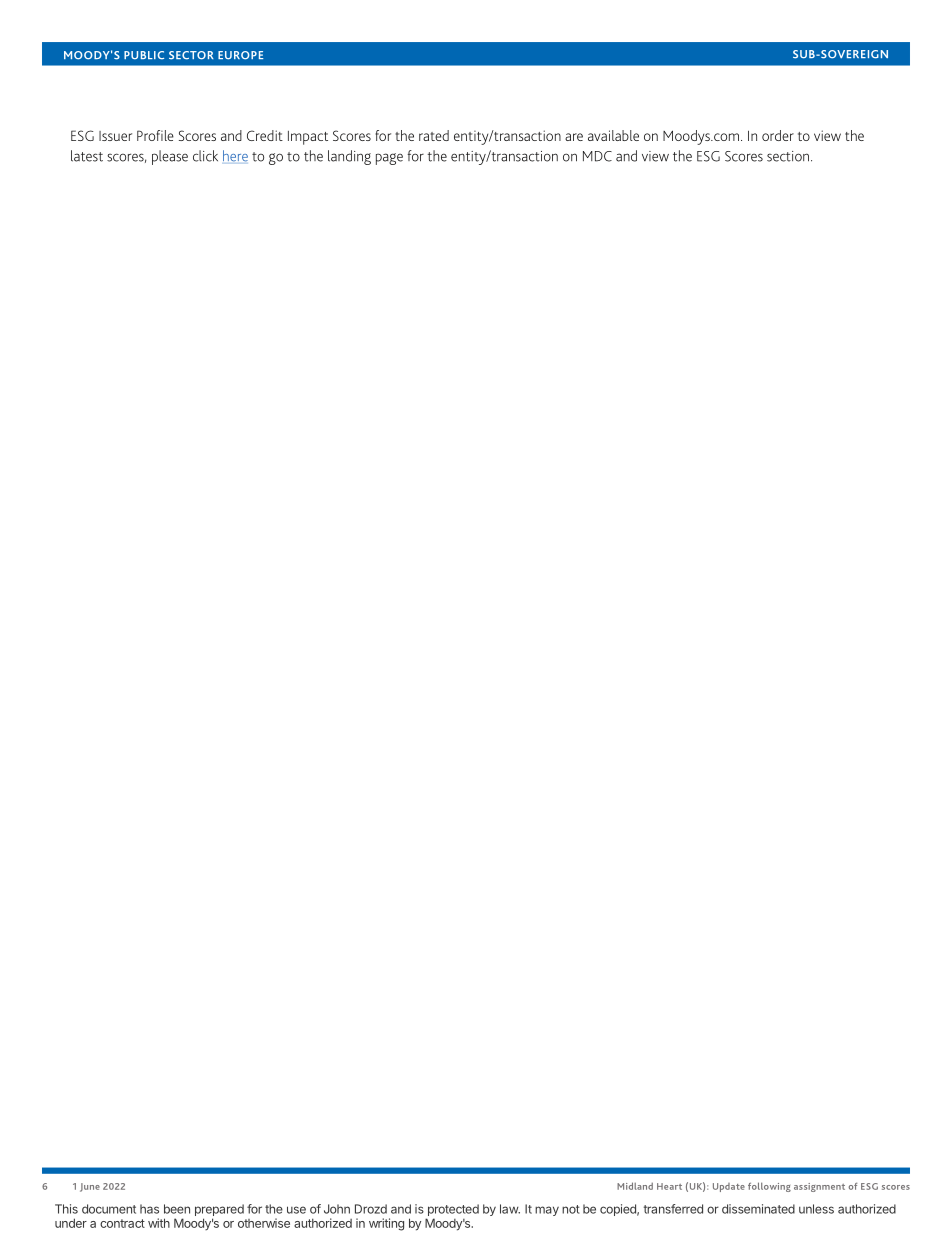 The height and width of the page is (1233, 952). What do you see at coordinates (144, 55) in the page?
I see `PUBLIC` at bounding box center [144, 55].
